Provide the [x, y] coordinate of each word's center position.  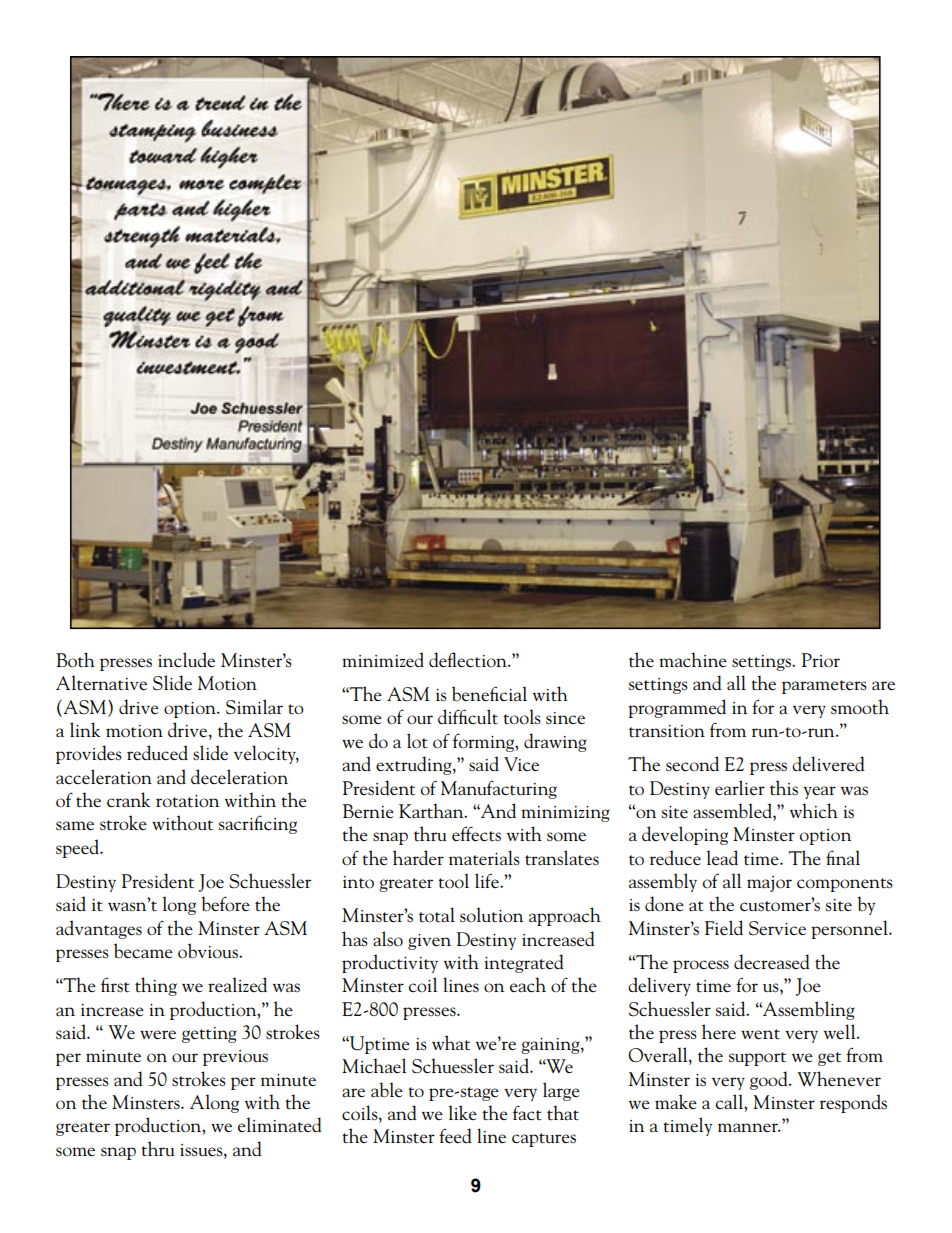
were [158, 1035]
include [186, 660]
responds [853, 1103]
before [225, 904]
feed [455, 1135]
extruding [415, 765]
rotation [187, 801]
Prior [821, 660]
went [760, 1034]
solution [491, 915]
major [769, 884]
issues [202, 1150]
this [784, 788]
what [451, 1042]
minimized [383, 659]
